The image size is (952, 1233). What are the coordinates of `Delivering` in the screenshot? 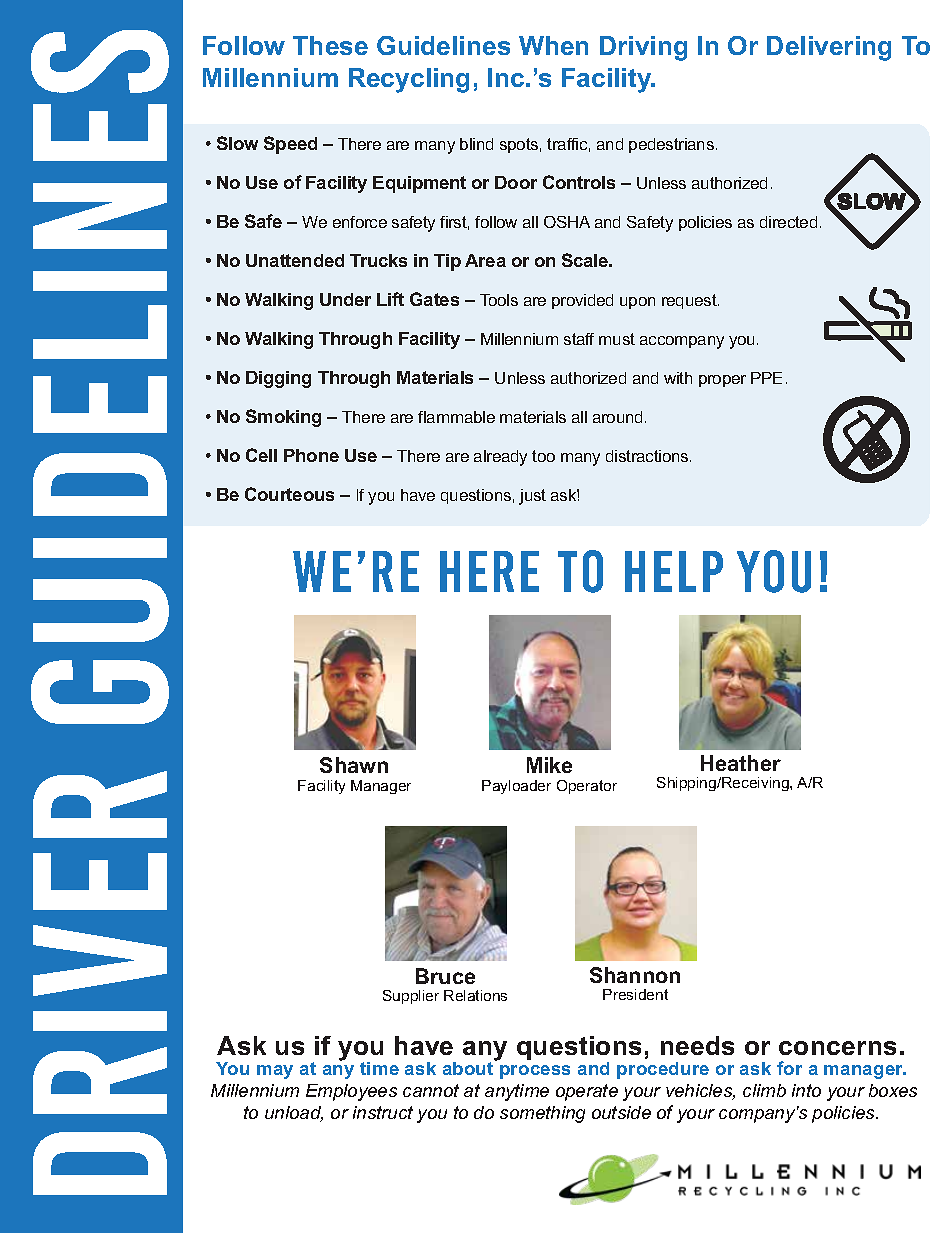 It's located at (829, 48).
